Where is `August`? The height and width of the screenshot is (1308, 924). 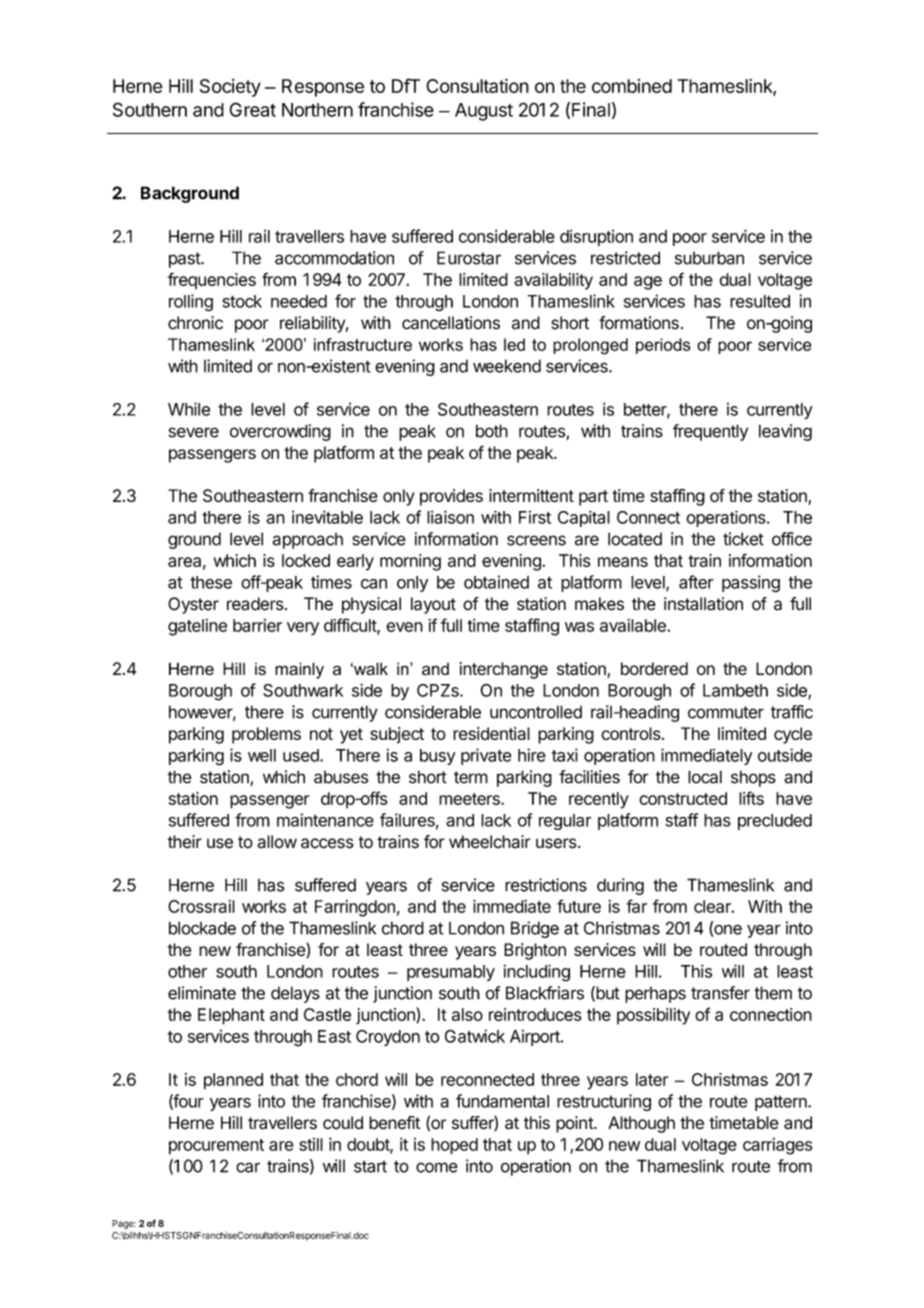
August is located at coordinates (484, 112).
